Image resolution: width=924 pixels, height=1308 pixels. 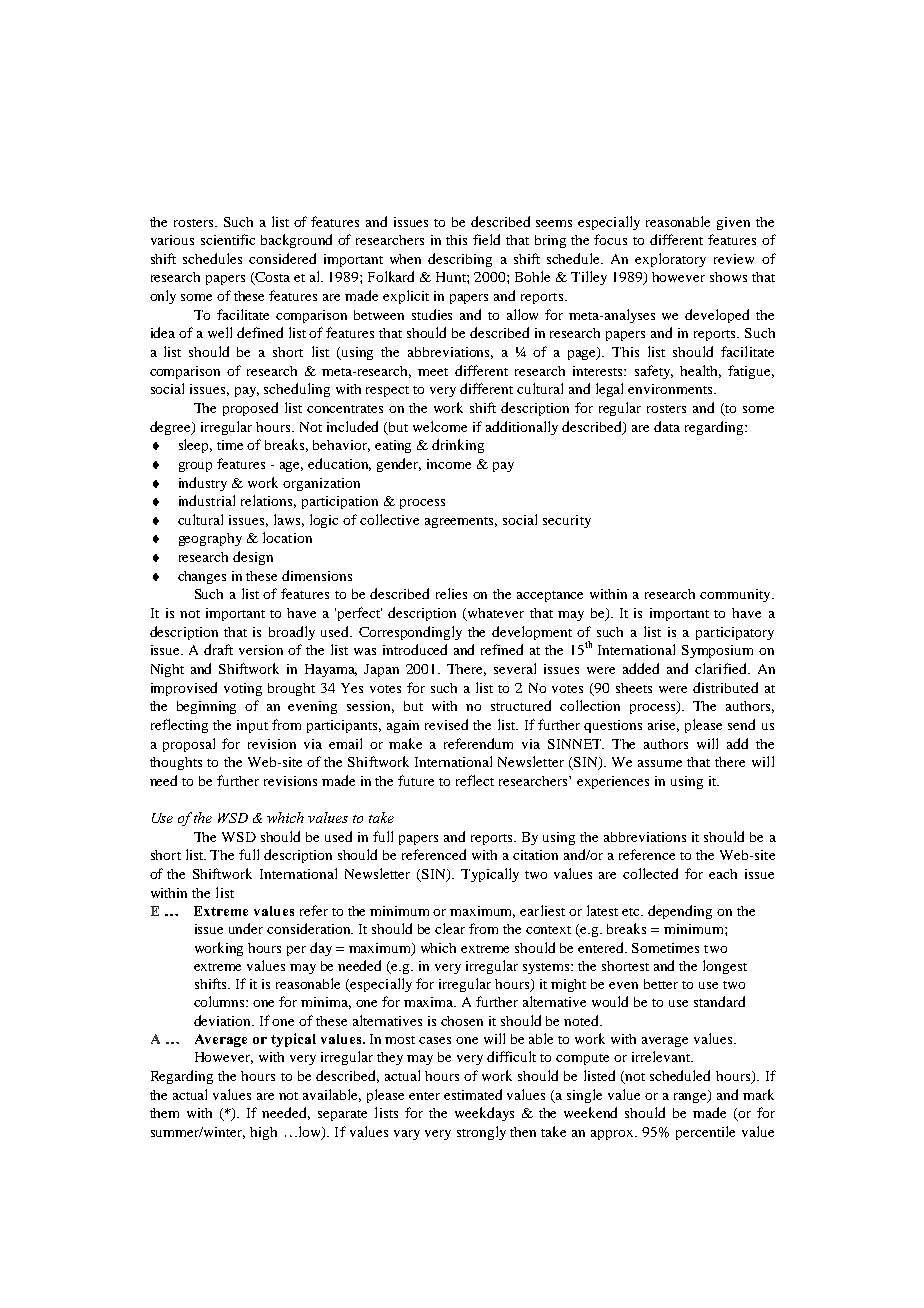 I want to click on each, so click(x=723, y=874).
